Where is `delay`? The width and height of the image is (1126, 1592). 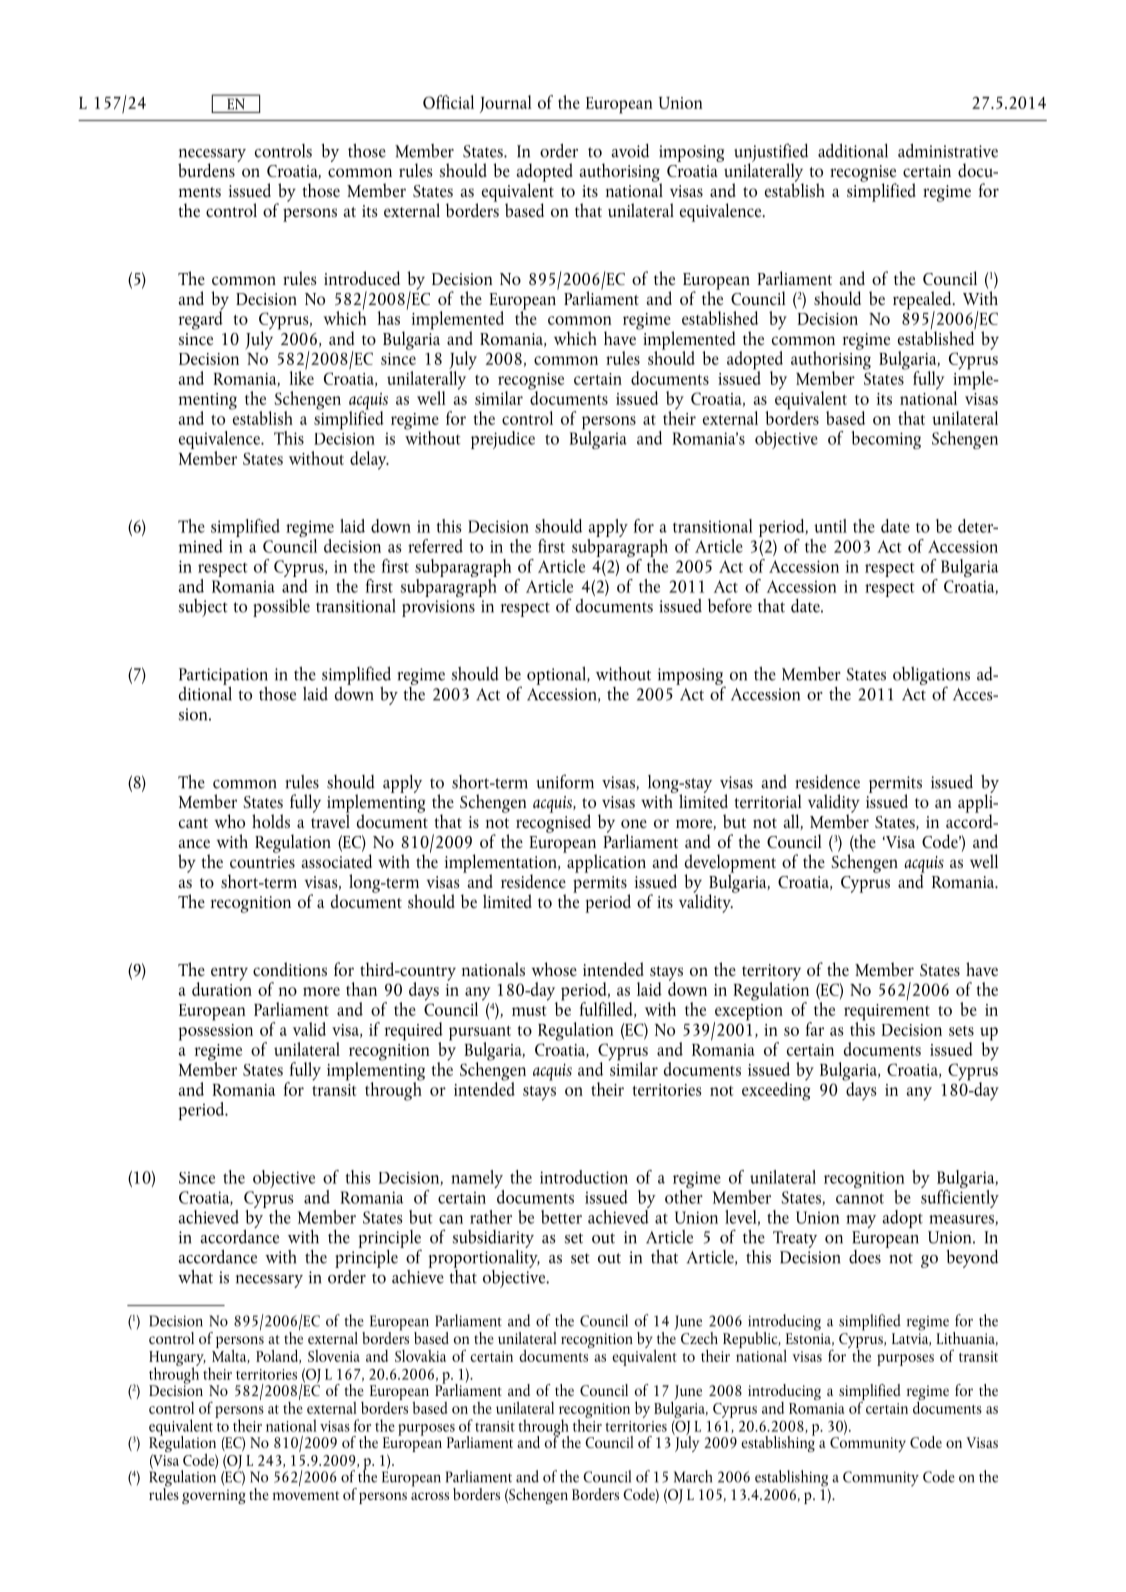 delay is located at coordinates (369, 460).
